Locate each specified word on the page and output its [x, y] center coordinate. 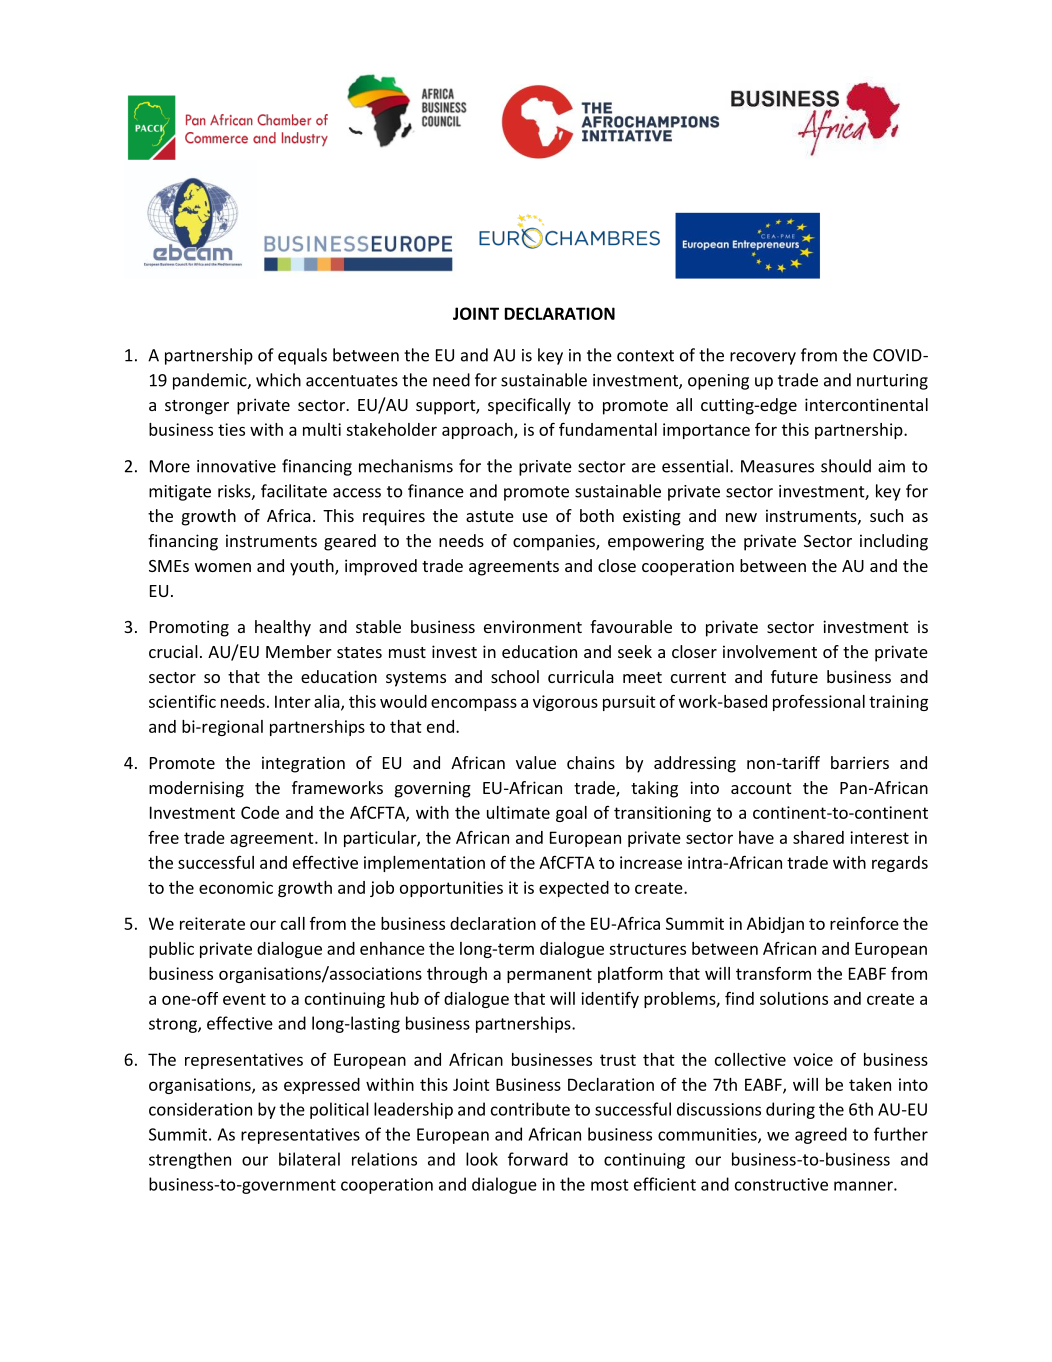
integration [303, 764]
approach [478, 431]
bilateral [309, 1159]
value [536, 762]
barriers [860, 762]
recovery [763, 358]
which [278, 380]
